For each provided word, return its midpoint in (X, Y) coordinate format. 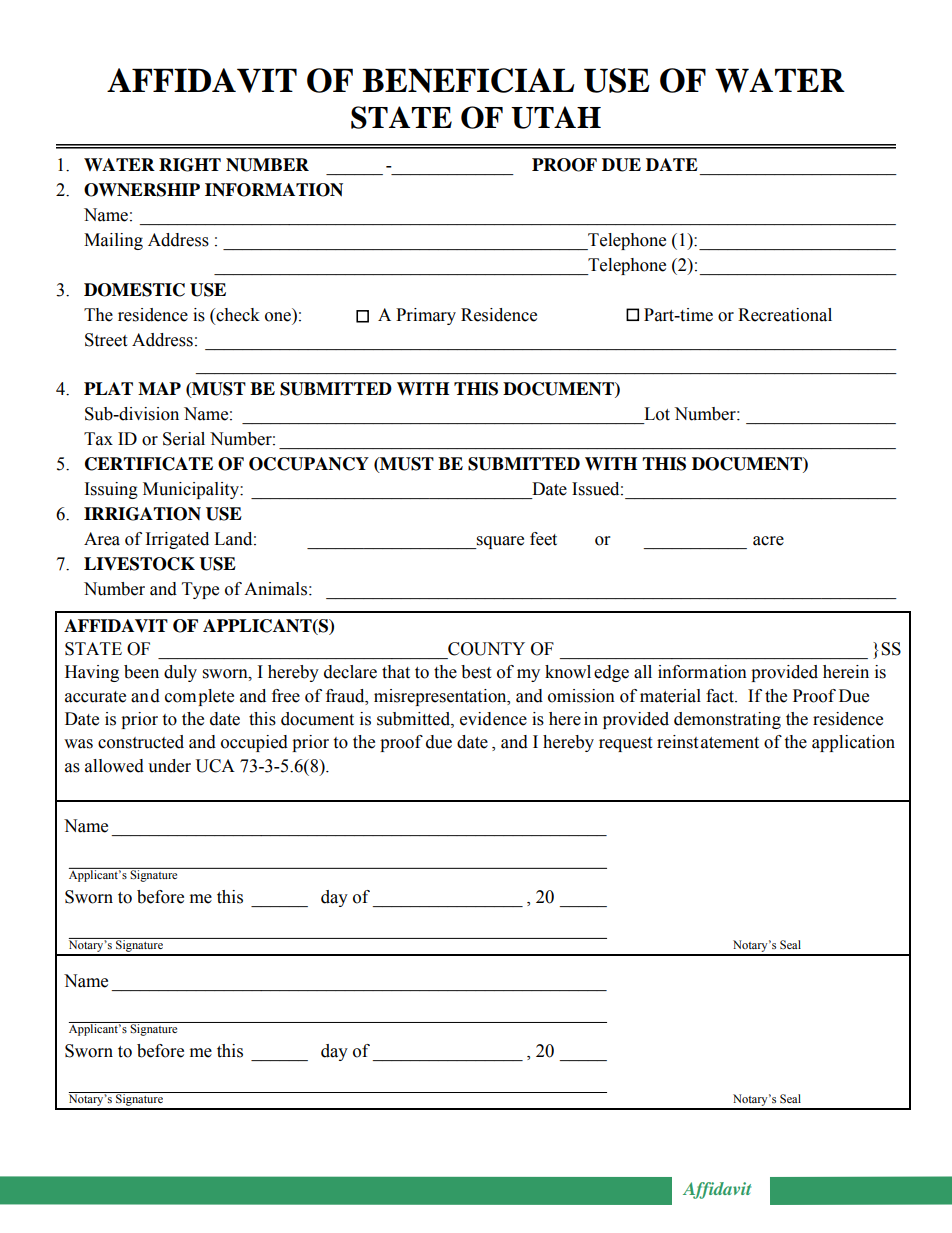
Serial (184, 439)
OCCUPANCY (309, 464)
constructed (141, 742)
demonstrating (727, 720)
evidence (493, 719)
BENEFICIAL (468, 80)
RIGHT (190, 165)
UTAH (556, 117)
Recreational (785, 315)
